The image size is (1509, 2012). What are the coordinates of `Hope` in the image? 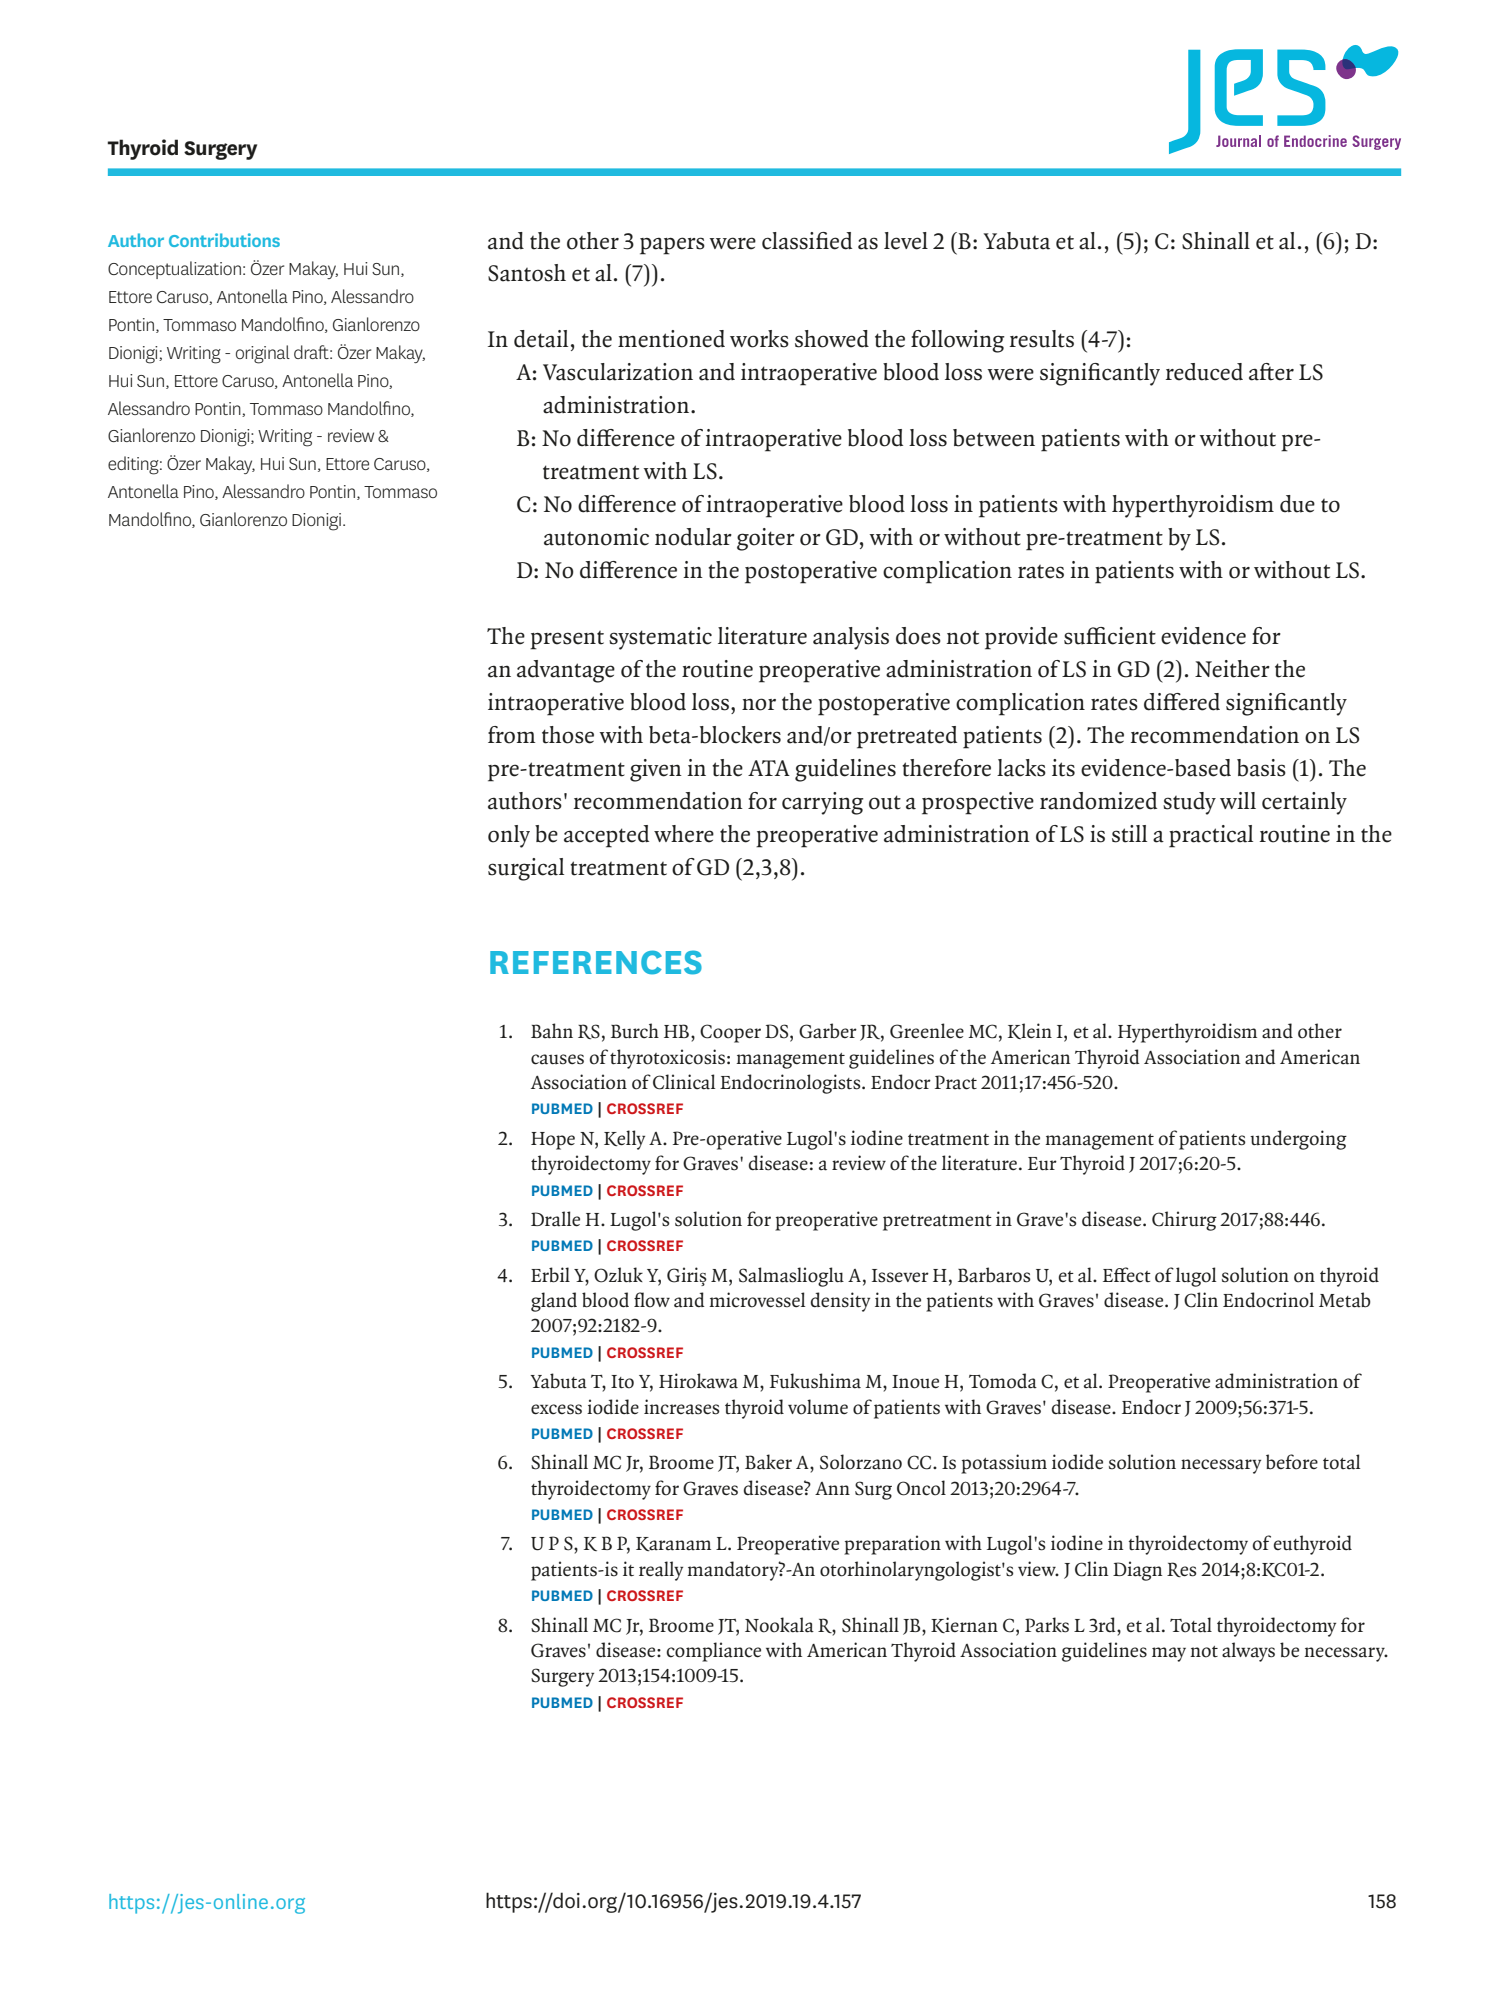 It's located at (553, 1141).
